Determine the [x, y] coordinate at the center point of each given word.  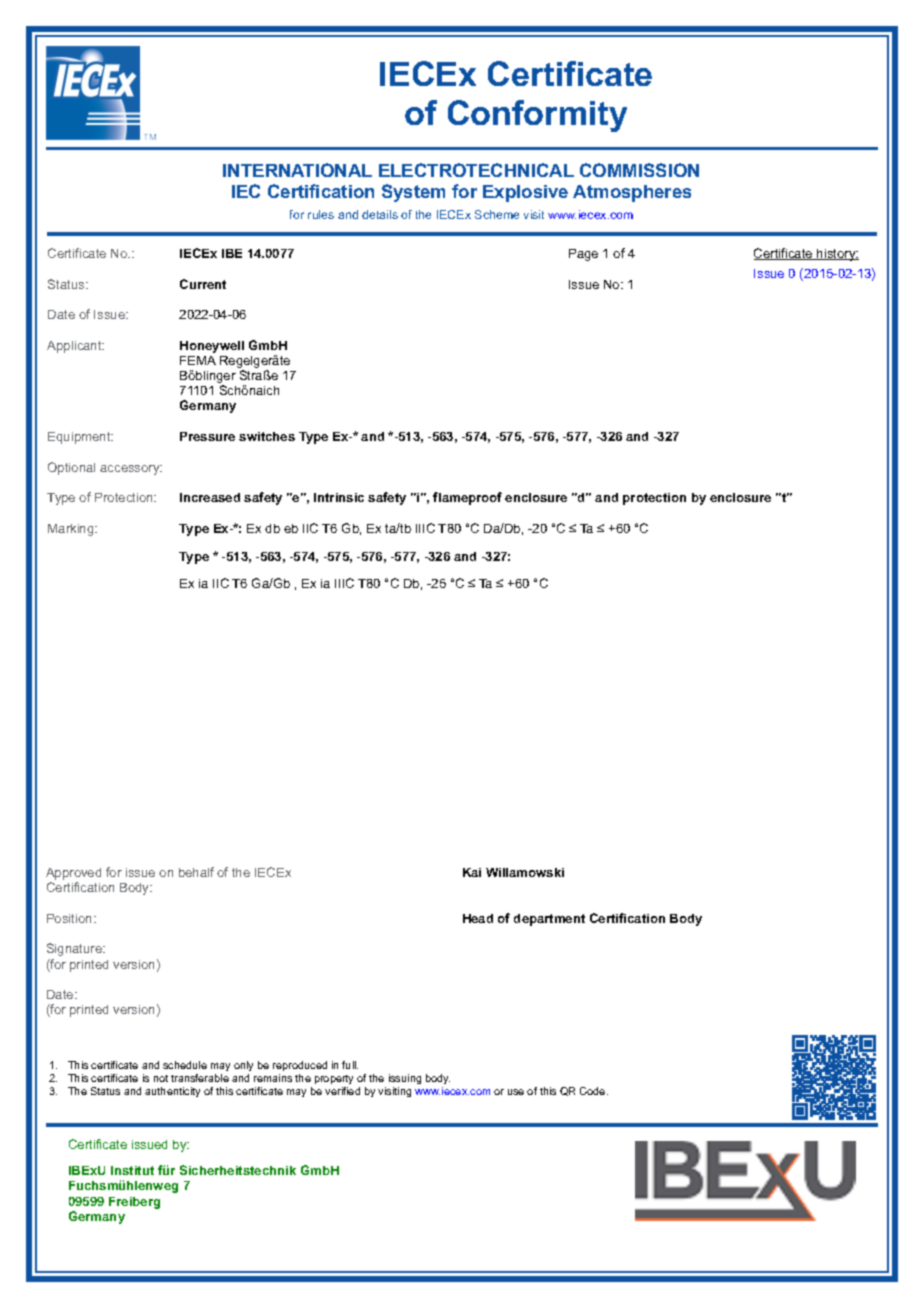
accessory [131, 470]
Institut [132, 1170]
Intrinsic [339, 497]
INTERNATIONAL [297, 170]
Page [583, 255]
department [549, 920]
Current [203, 284]
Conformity [537, 116]
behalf [196, 872]
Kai [472, 872]
